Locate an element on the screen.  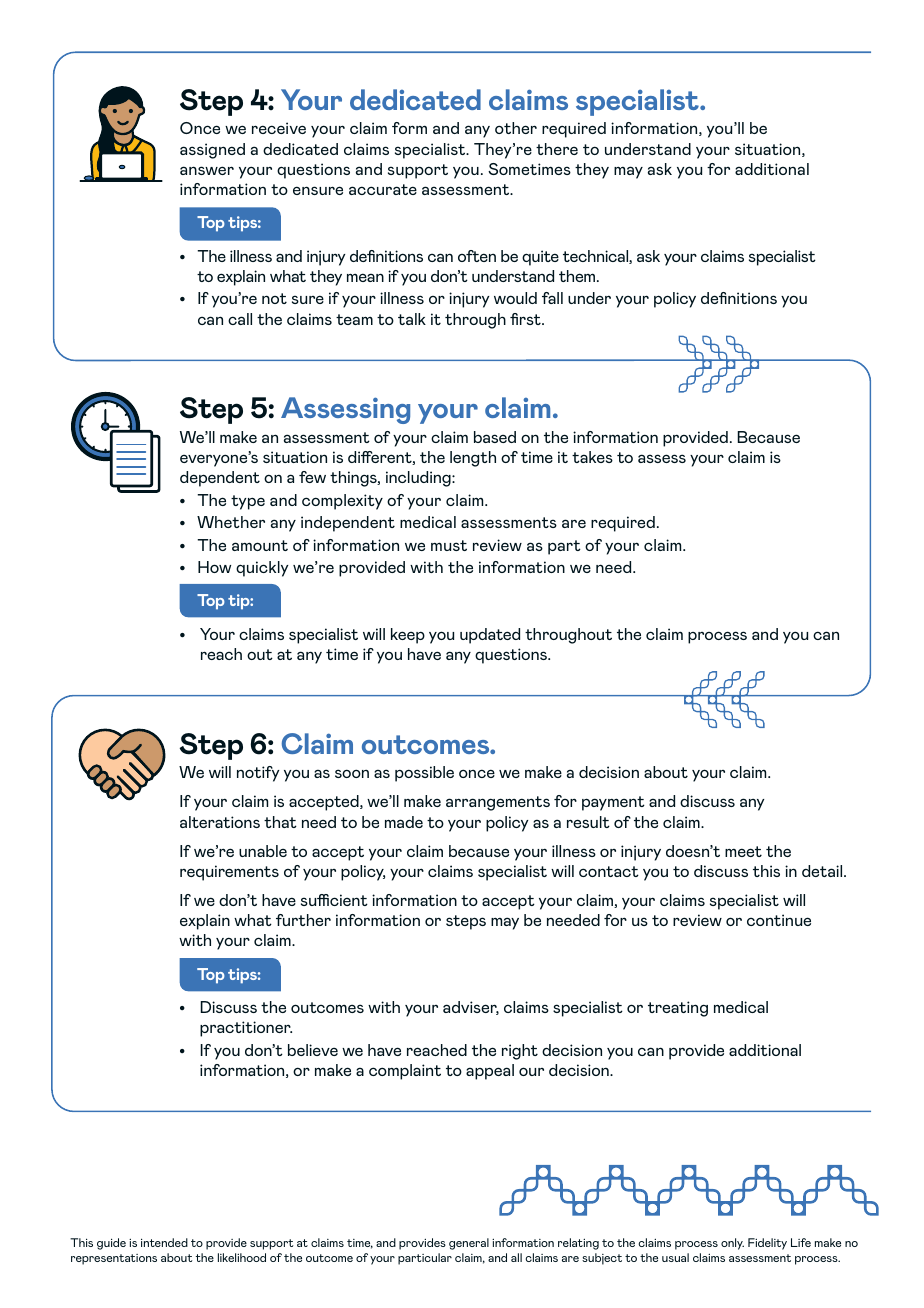
general is located at coordinates (469, 1244).
